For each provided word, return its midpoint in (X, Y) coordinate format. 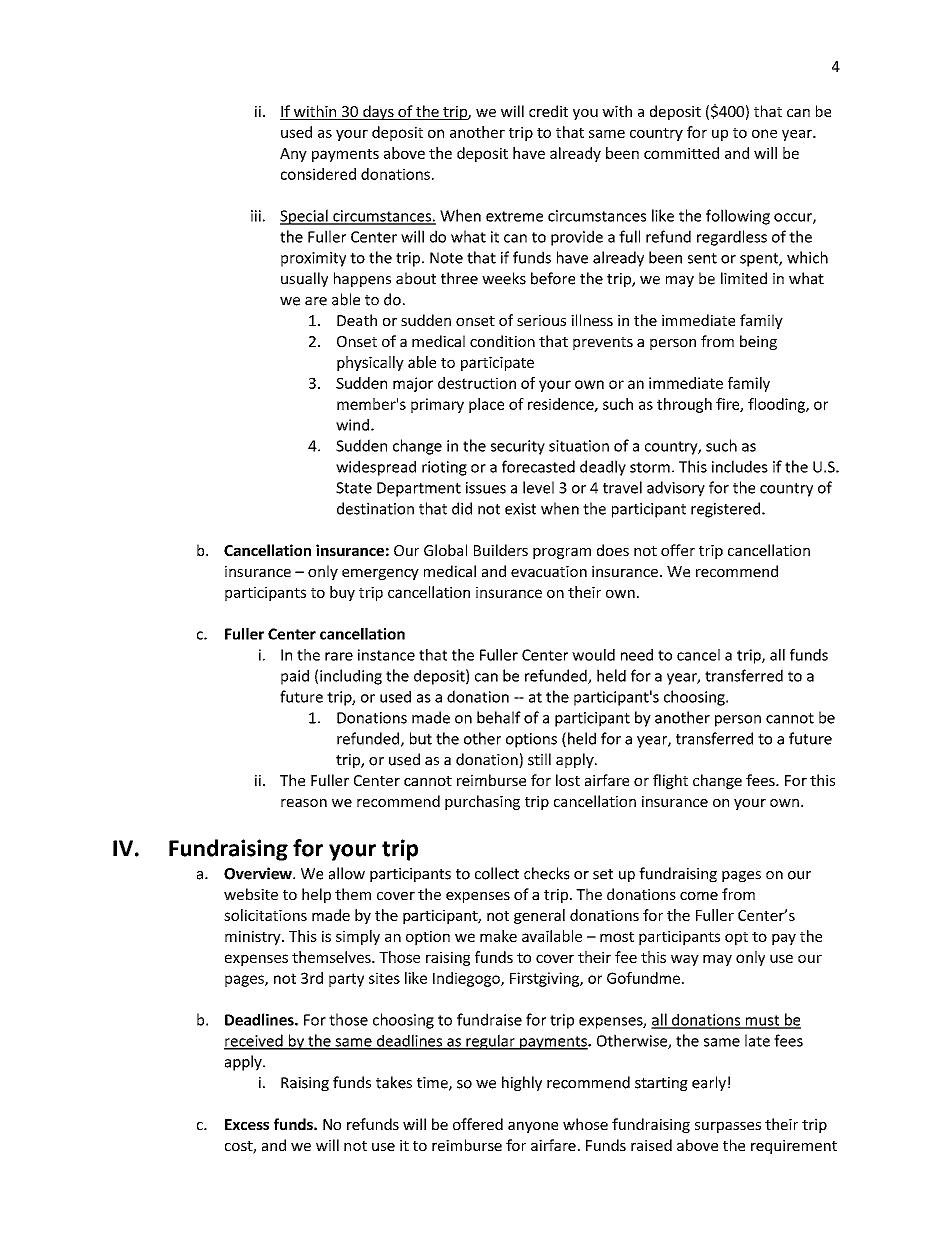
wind (354, 425)
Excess (247, 1124)
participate (497, 363)
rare (339, 656)
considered (318, 174)
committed (681, 153)
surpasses (728, 1127)
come (699, 896)
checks (547, 873)
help (316, 895)
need (637, 655)
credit (548, 111)
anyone (533, 1127)
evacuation (549, 571)
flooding (777, 405)
